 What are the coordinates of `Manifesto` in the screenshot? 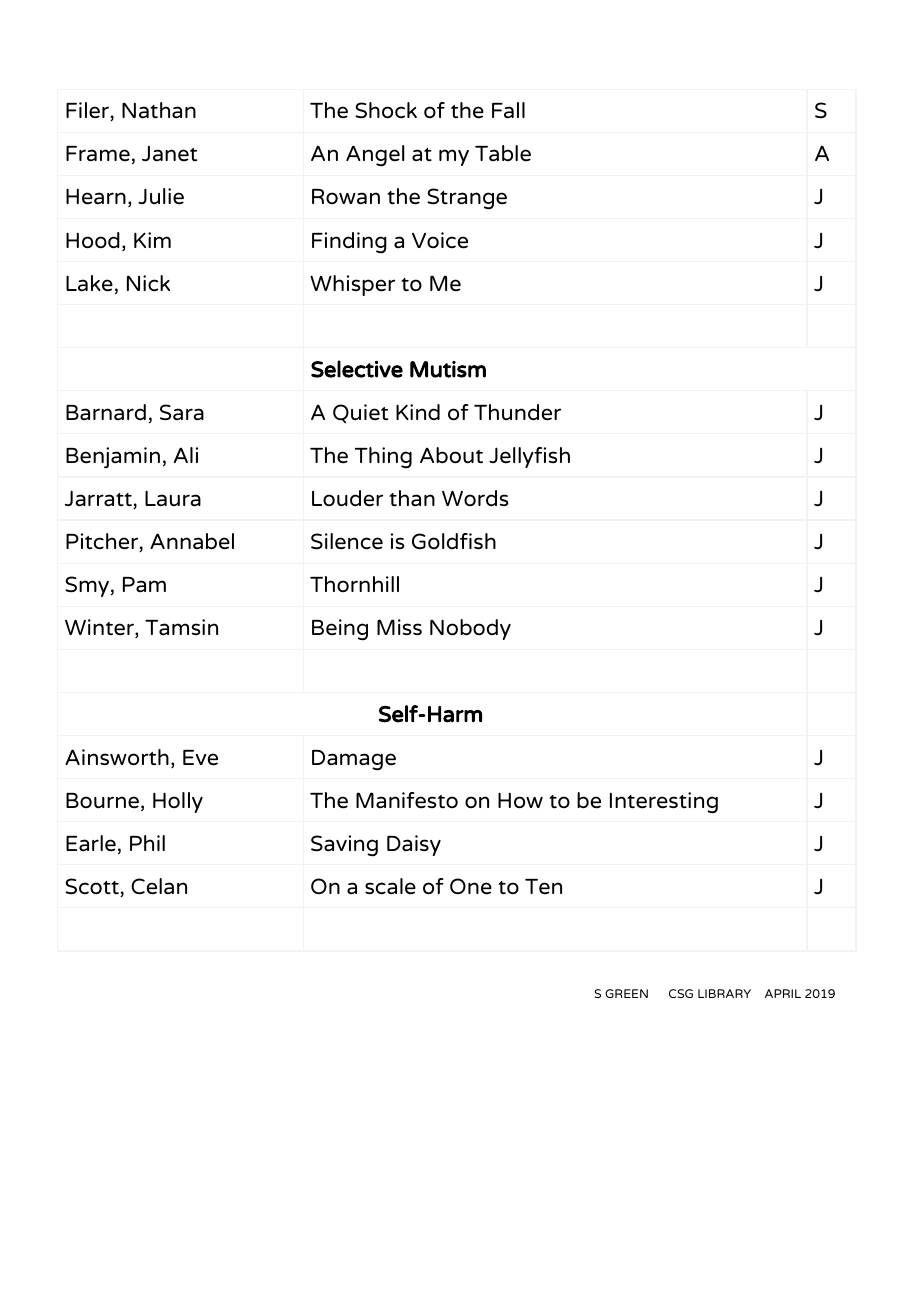 It's located at (407, 800).
